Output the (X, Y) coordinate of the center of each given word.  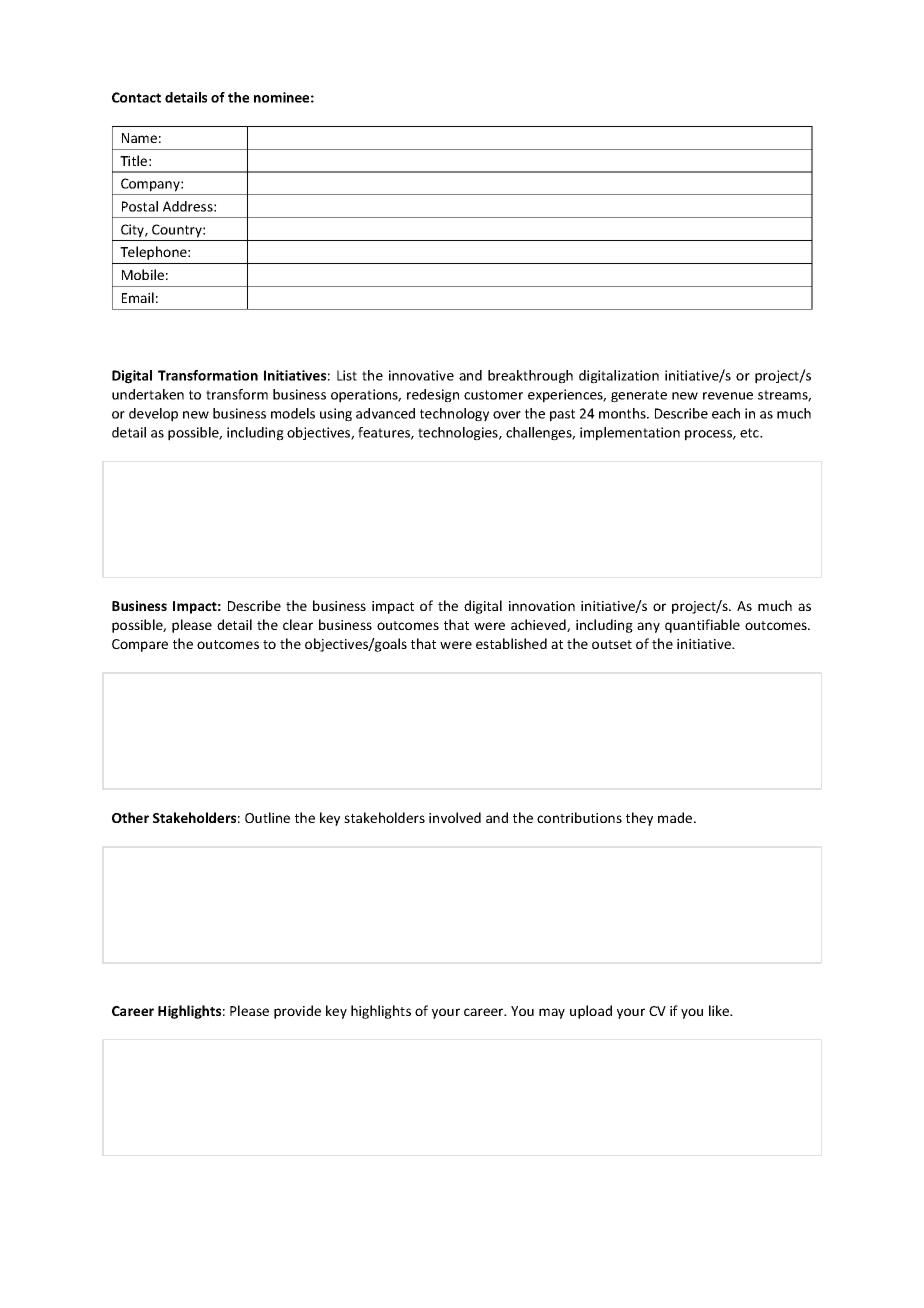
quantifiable (702, 626)
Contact (136, 97)
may (552, 1013)
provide (297, 1012)
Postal (140, 206)
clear (298, 624)
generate (639, 396)
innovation (542, 606)
